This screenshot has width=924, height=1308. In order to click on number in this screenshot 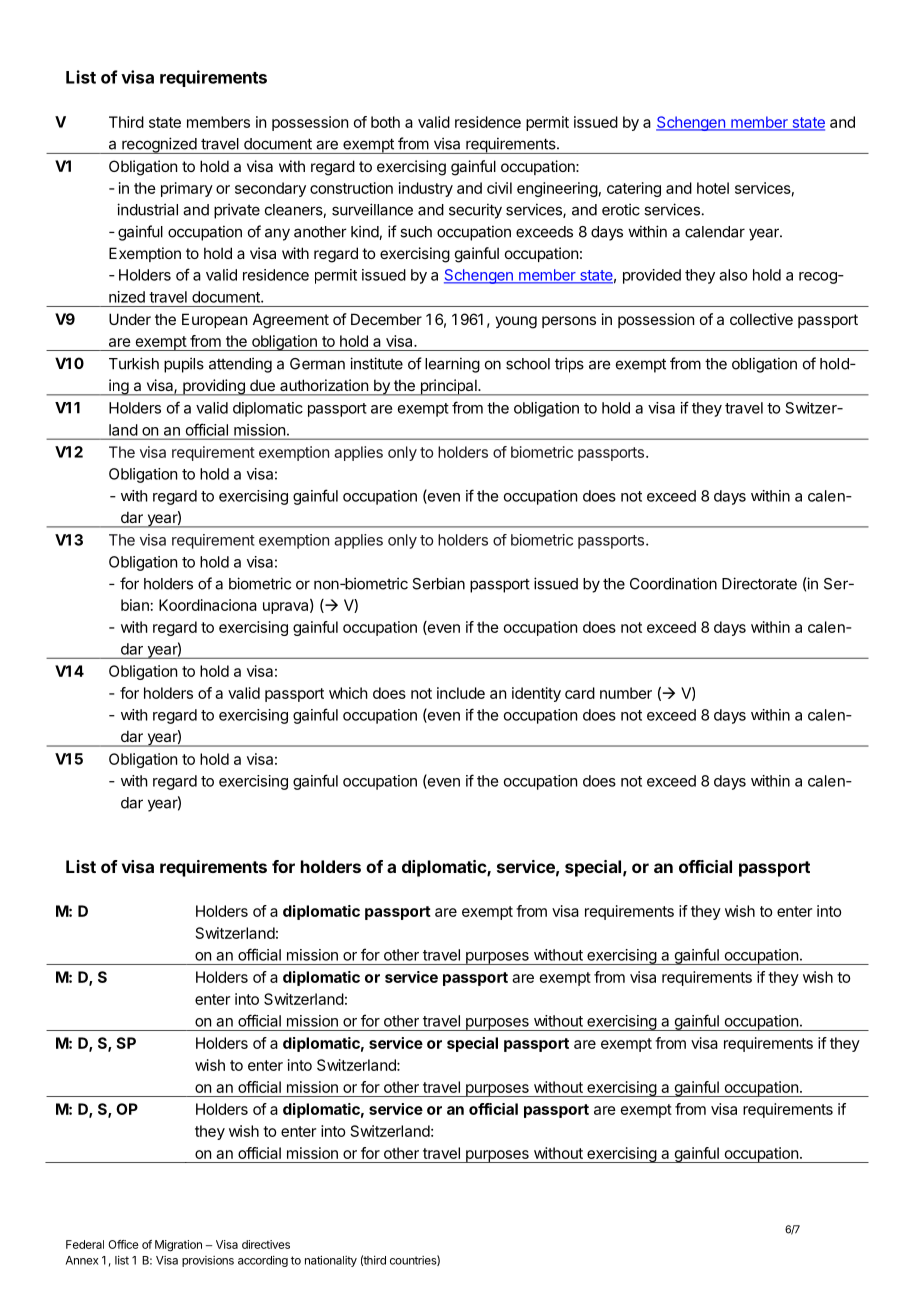, I will do `click(626, 693)`.
